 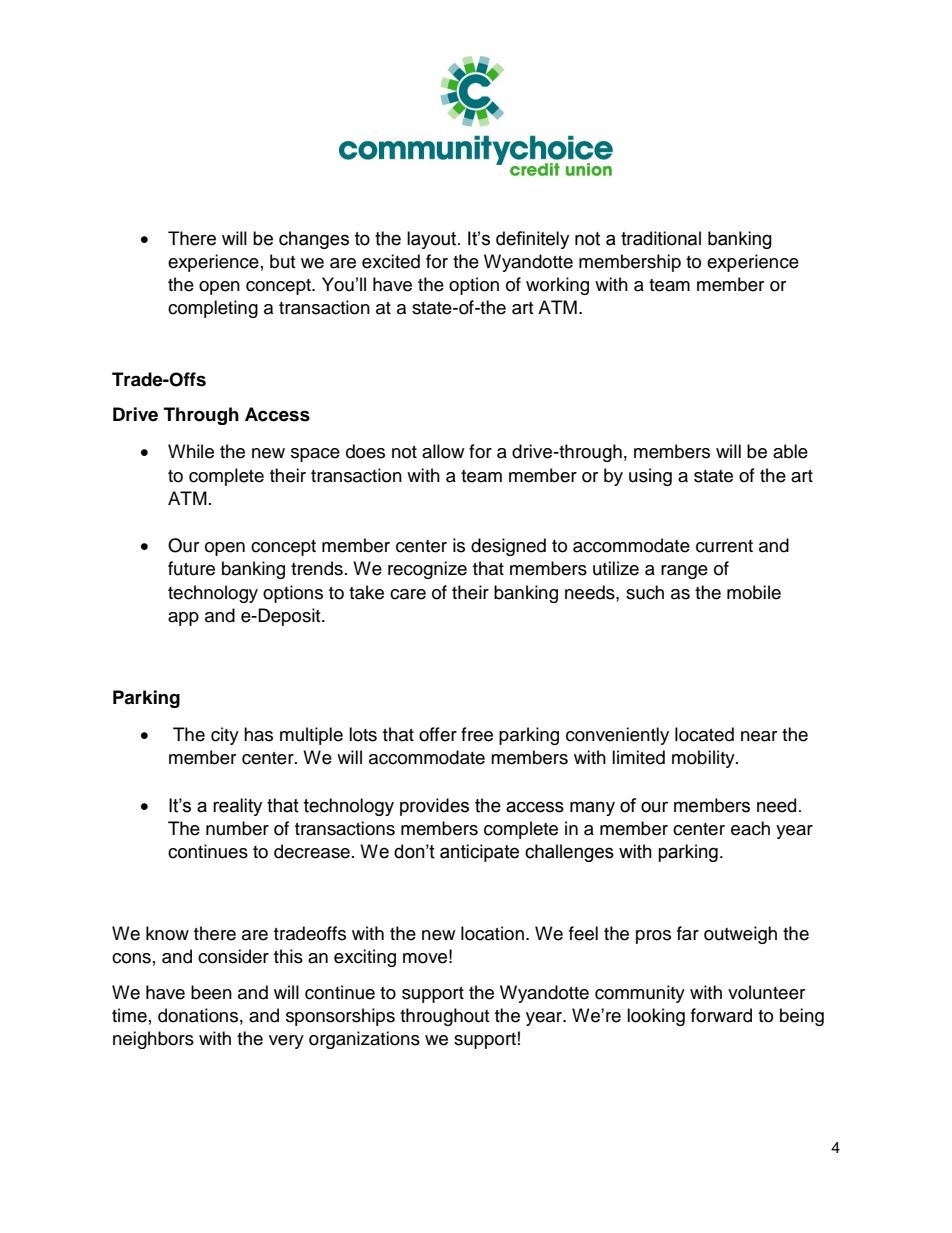 I want to click on donations, so click(x=198, y=1015).
